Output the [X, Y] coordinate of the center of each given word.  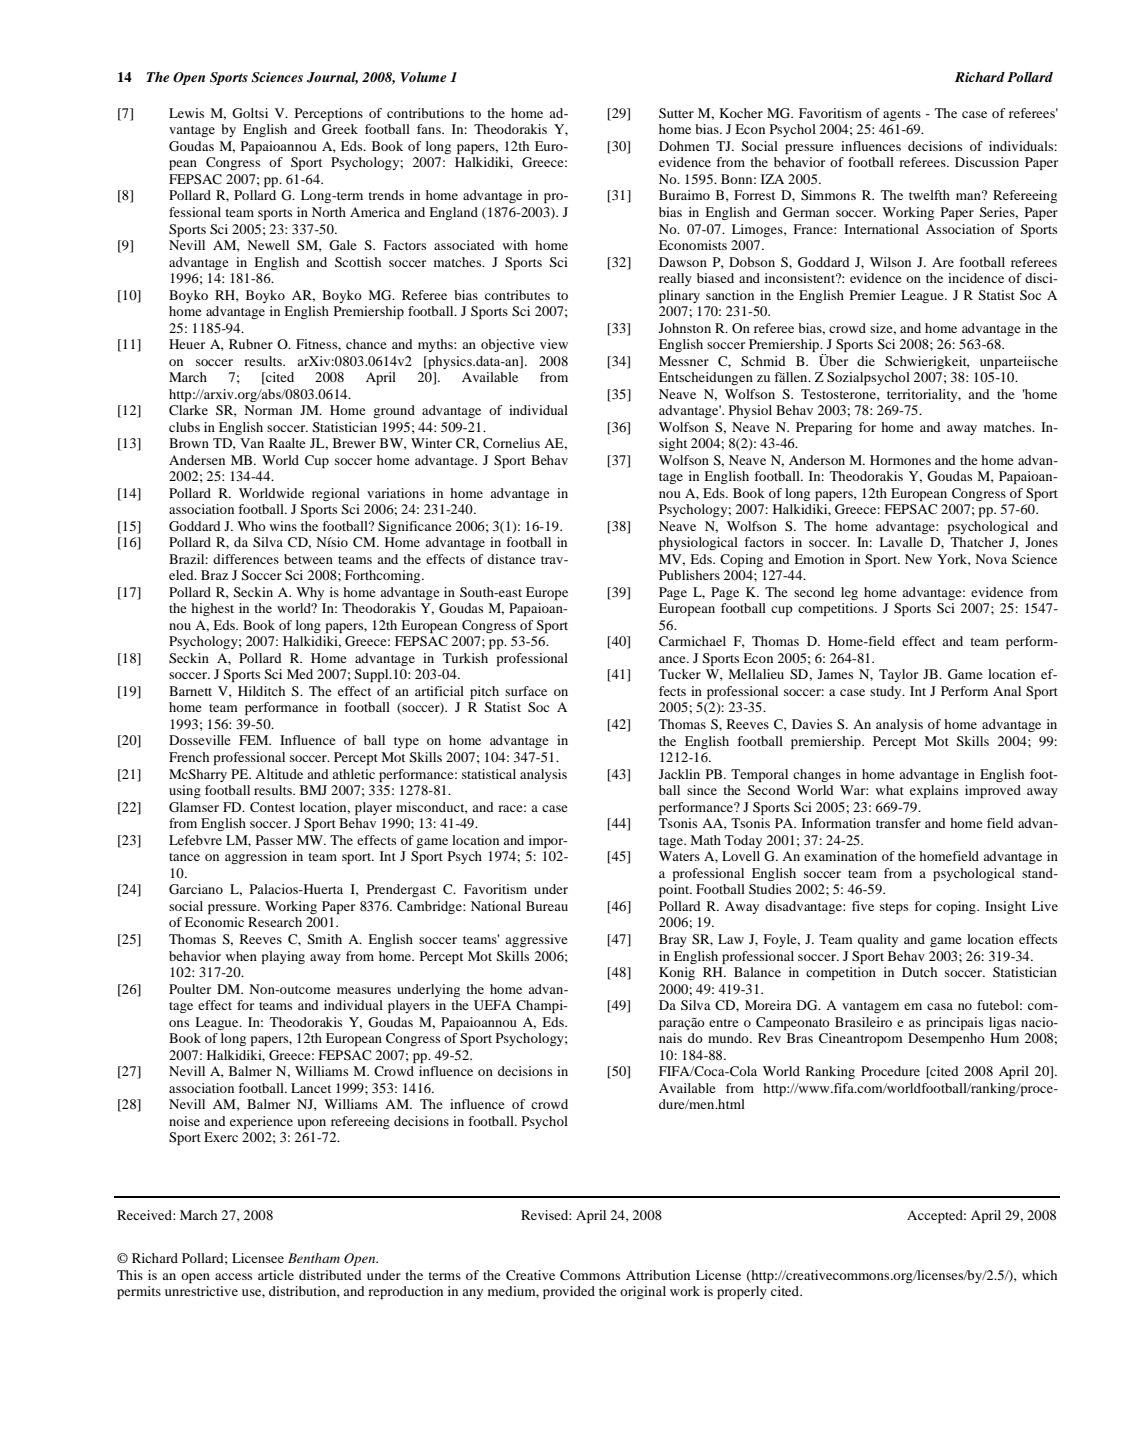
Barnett [190, 691]
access [233, 1276]
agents [902, 115]
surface [526, 691]
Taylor [898, 675]
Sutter [676, 113]
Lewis [186, 113]
